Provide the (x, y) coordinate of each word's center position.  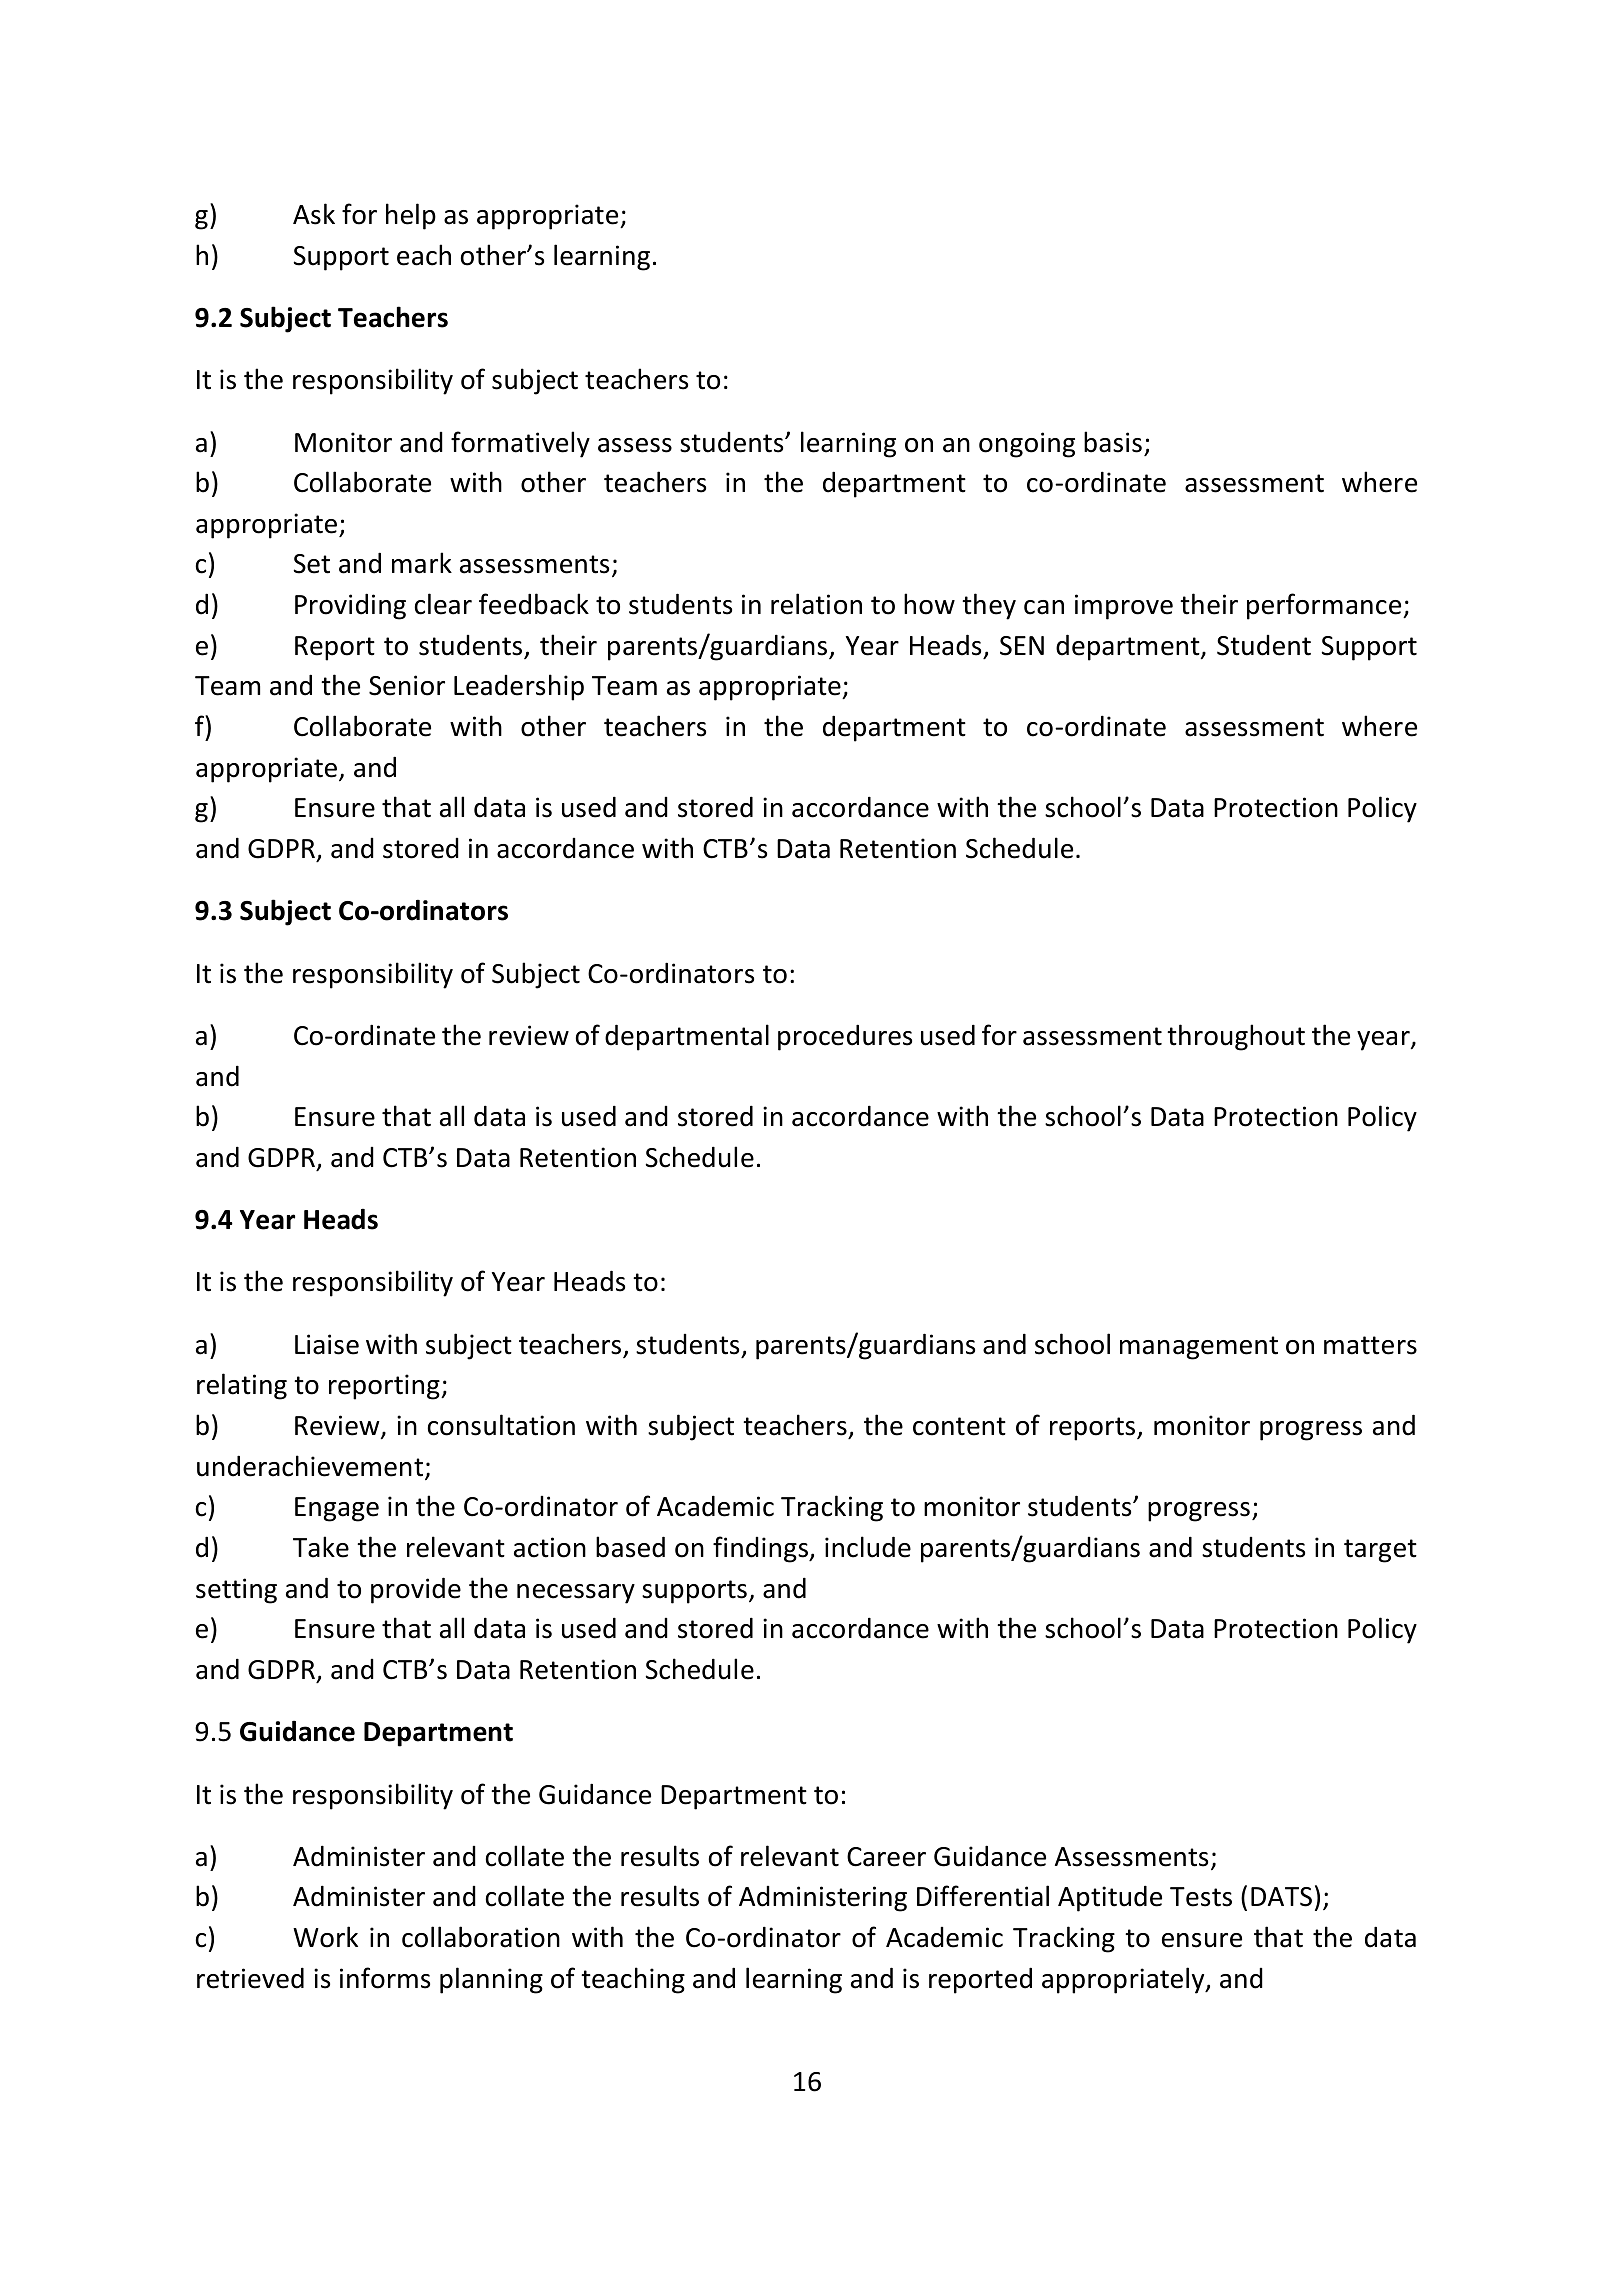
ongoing (1027, 445)
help (411, 216)
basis (1113, 442)
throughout (1236, 1037)
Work (325, 1937)
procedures (845, 1037)
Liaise (327, 1344)
